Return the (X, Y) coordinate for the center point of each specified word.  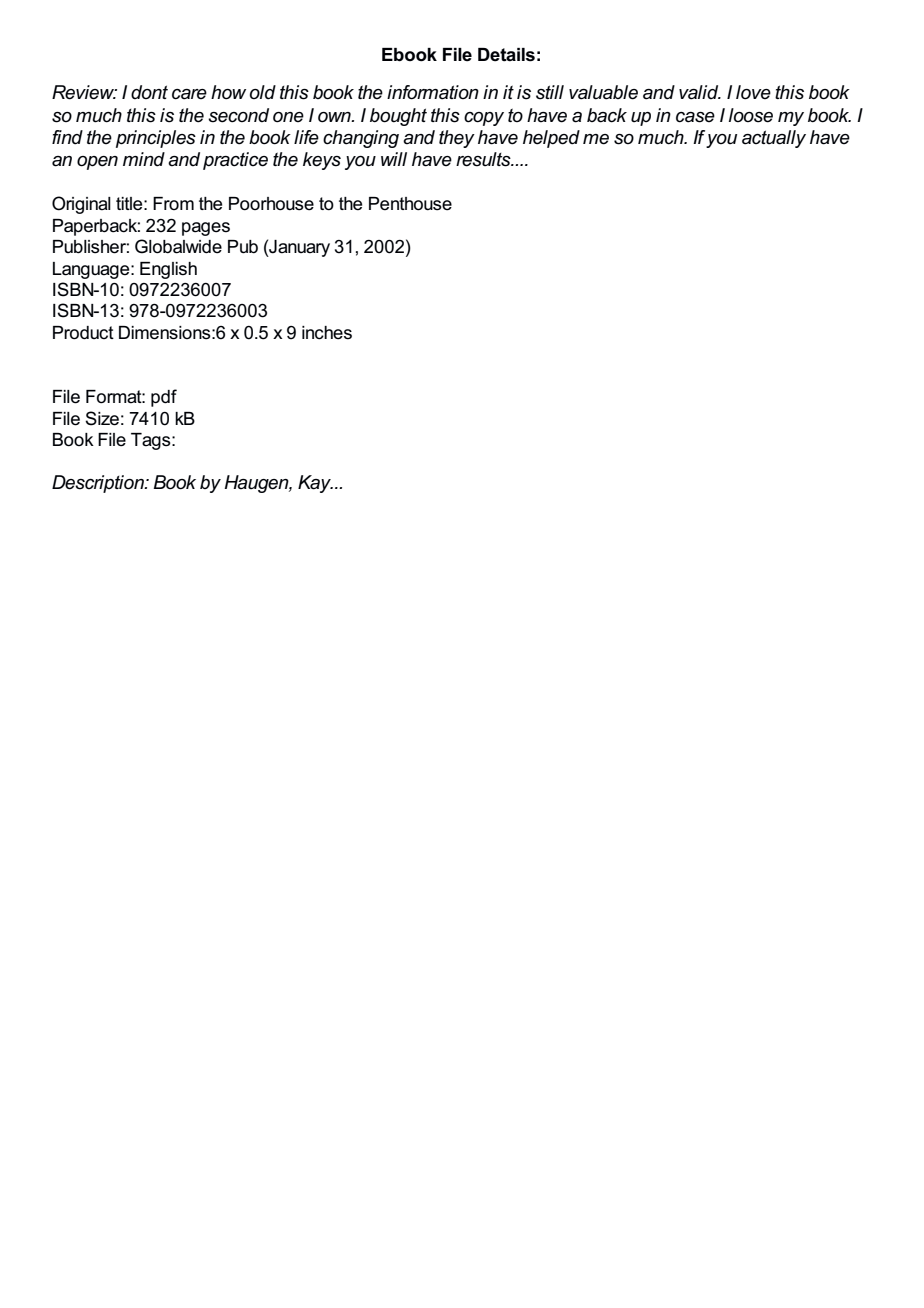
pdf (164, 398)
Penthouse (410, 204)
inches (327, 333)
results (484, 159)
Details (506, 55)
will (394, 159)
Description (99, 484)
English (168, 270)
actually (774, 139)
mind (144, 159)
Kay (315, 484)
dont (149, 92)
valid (700, 92)
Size (102, 418)
